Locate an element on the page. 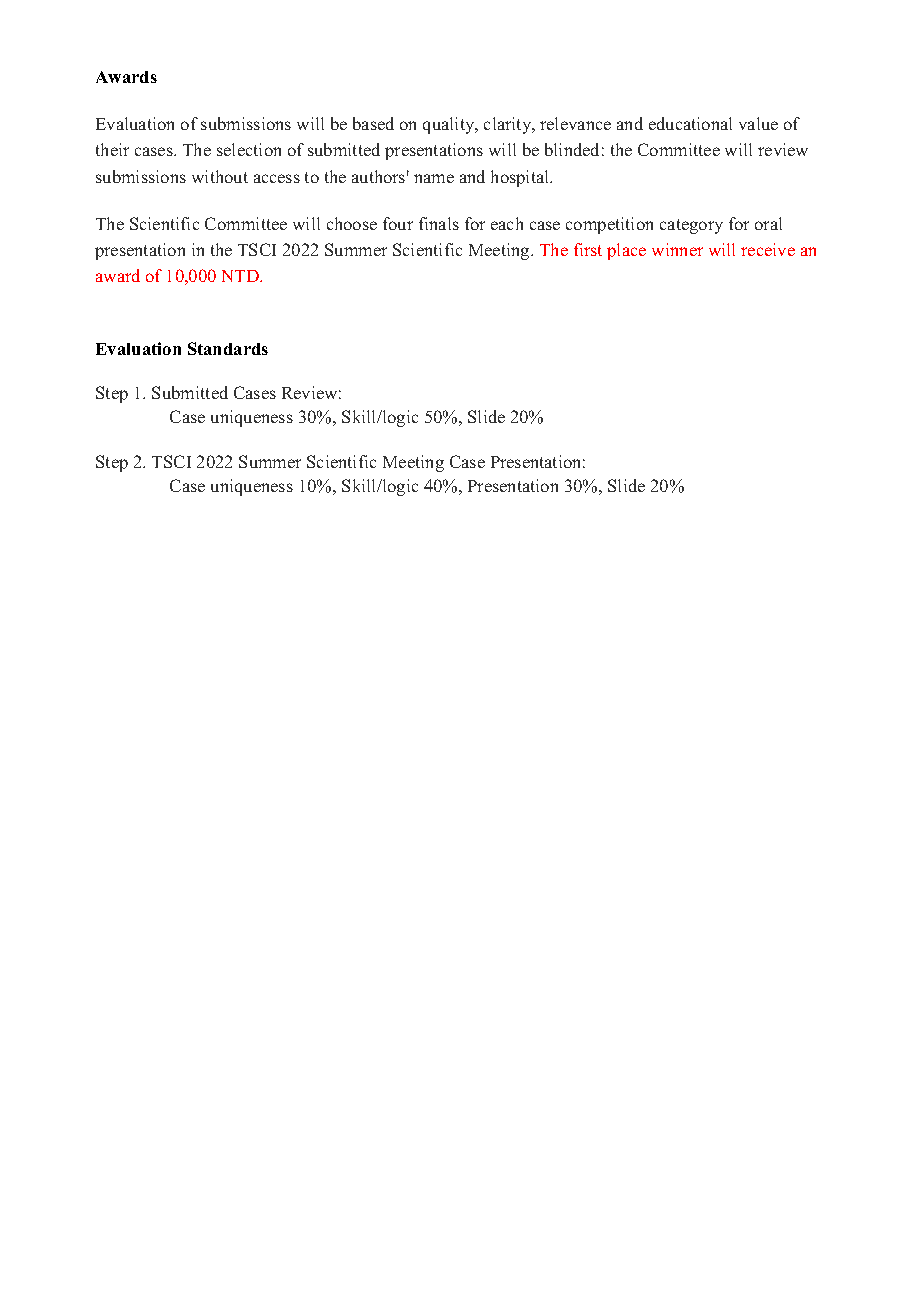 Image resolution: width=924 pixels, height=1308 pixels. place is located at coordinates (626, 251).
